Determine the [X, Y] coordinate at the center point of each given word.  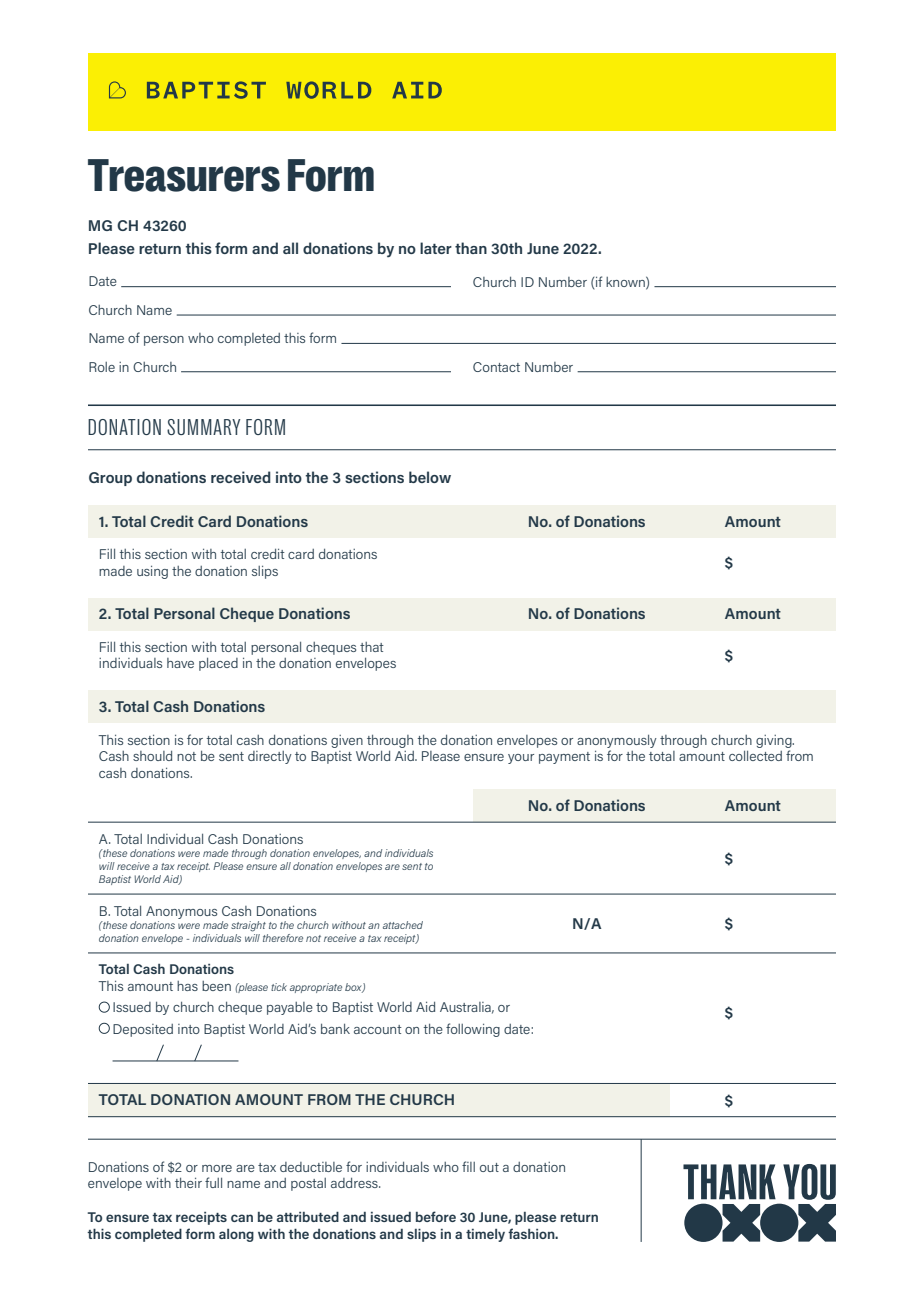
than [471, 248]
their [188, 1183]
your [521, 759]
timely [485, 1235]
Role [102, 367]
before [436, 1216]
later [436, 248]
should [152, 756]
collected [755, 756]
